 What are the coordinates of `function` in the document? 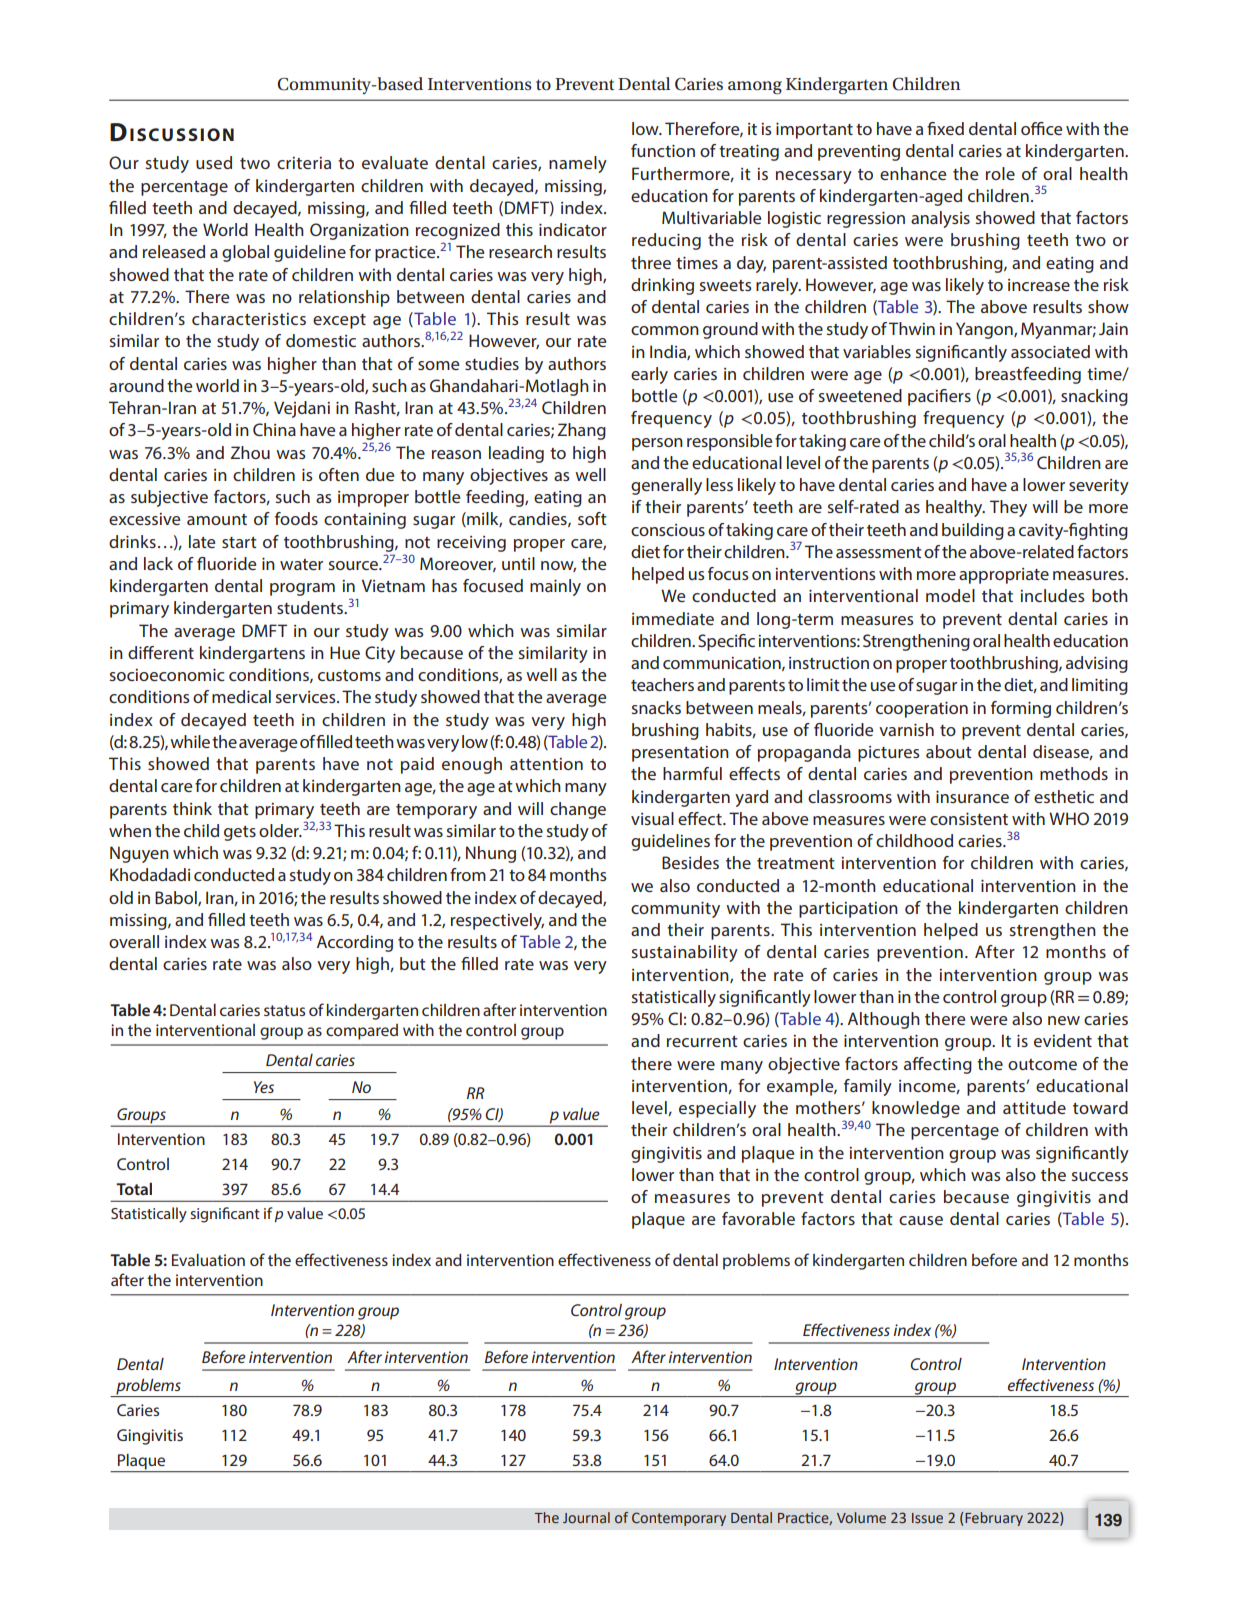 It's located at (663, 150).
